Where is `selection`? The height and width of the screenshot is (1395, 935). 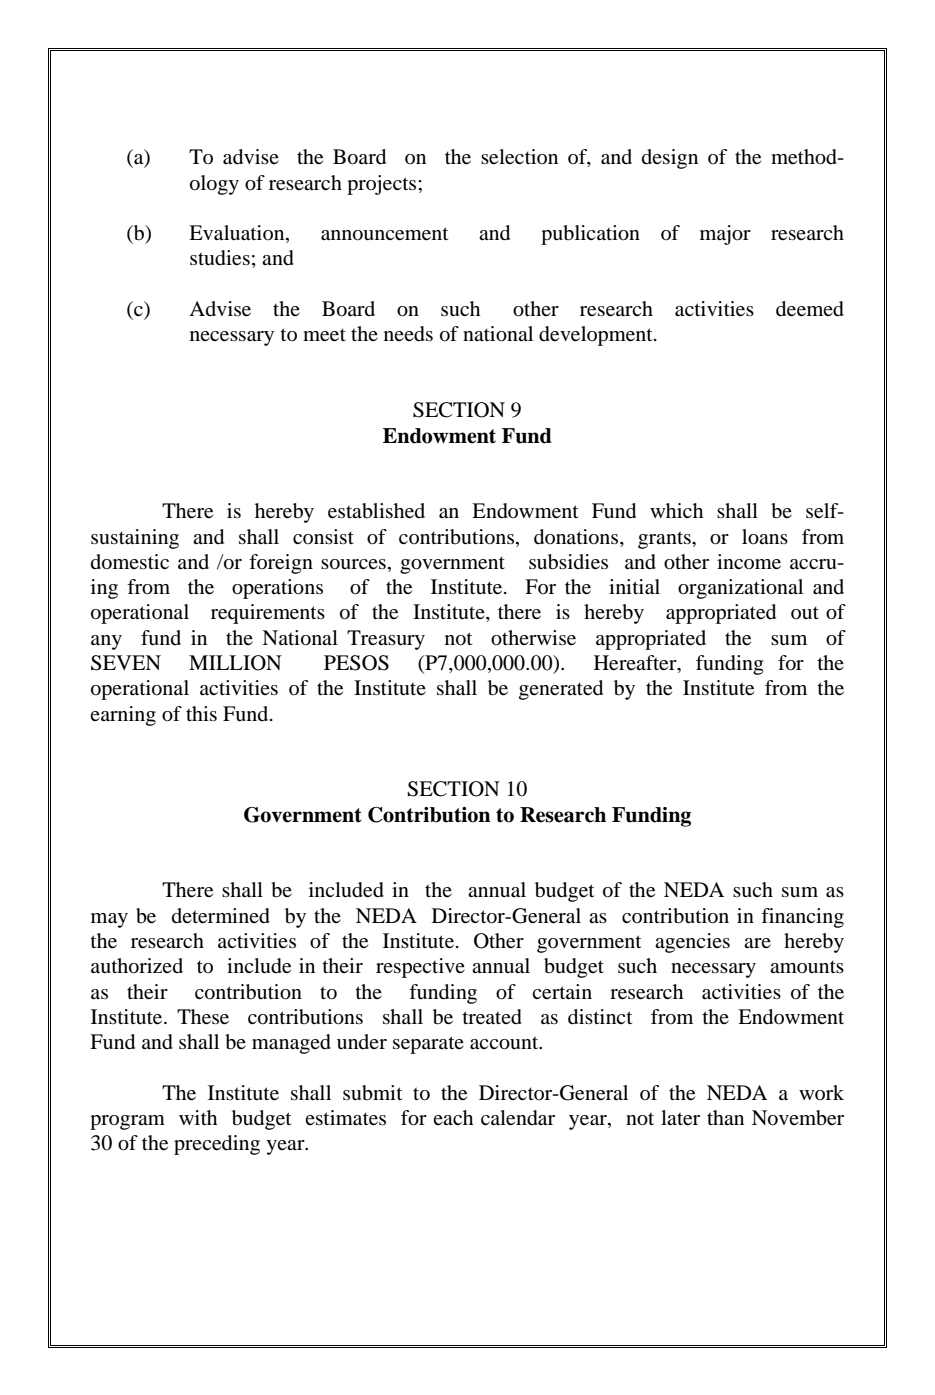
selection is located at coordinates (519, 157).
